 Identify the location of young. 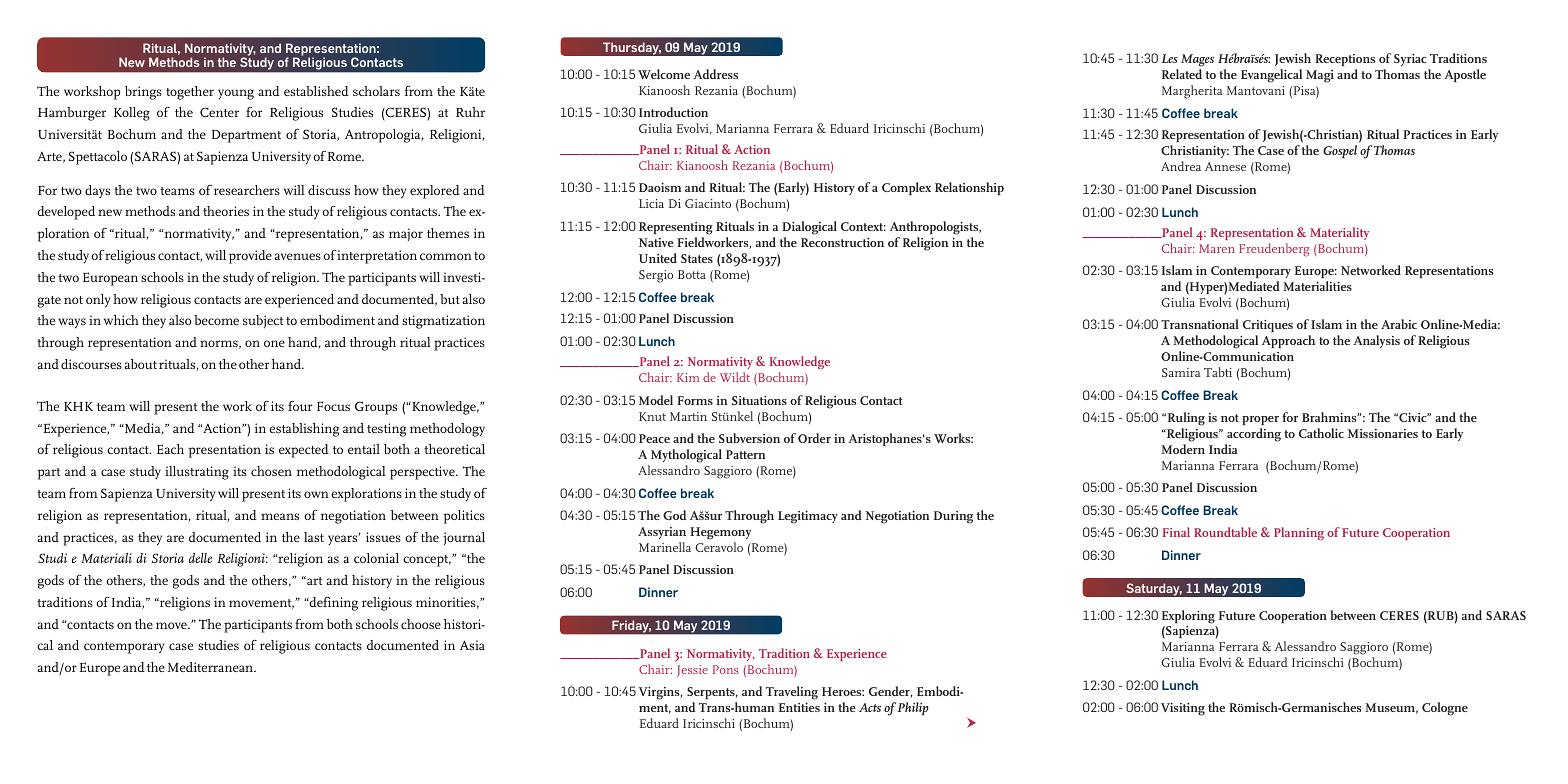
(236, 94).
